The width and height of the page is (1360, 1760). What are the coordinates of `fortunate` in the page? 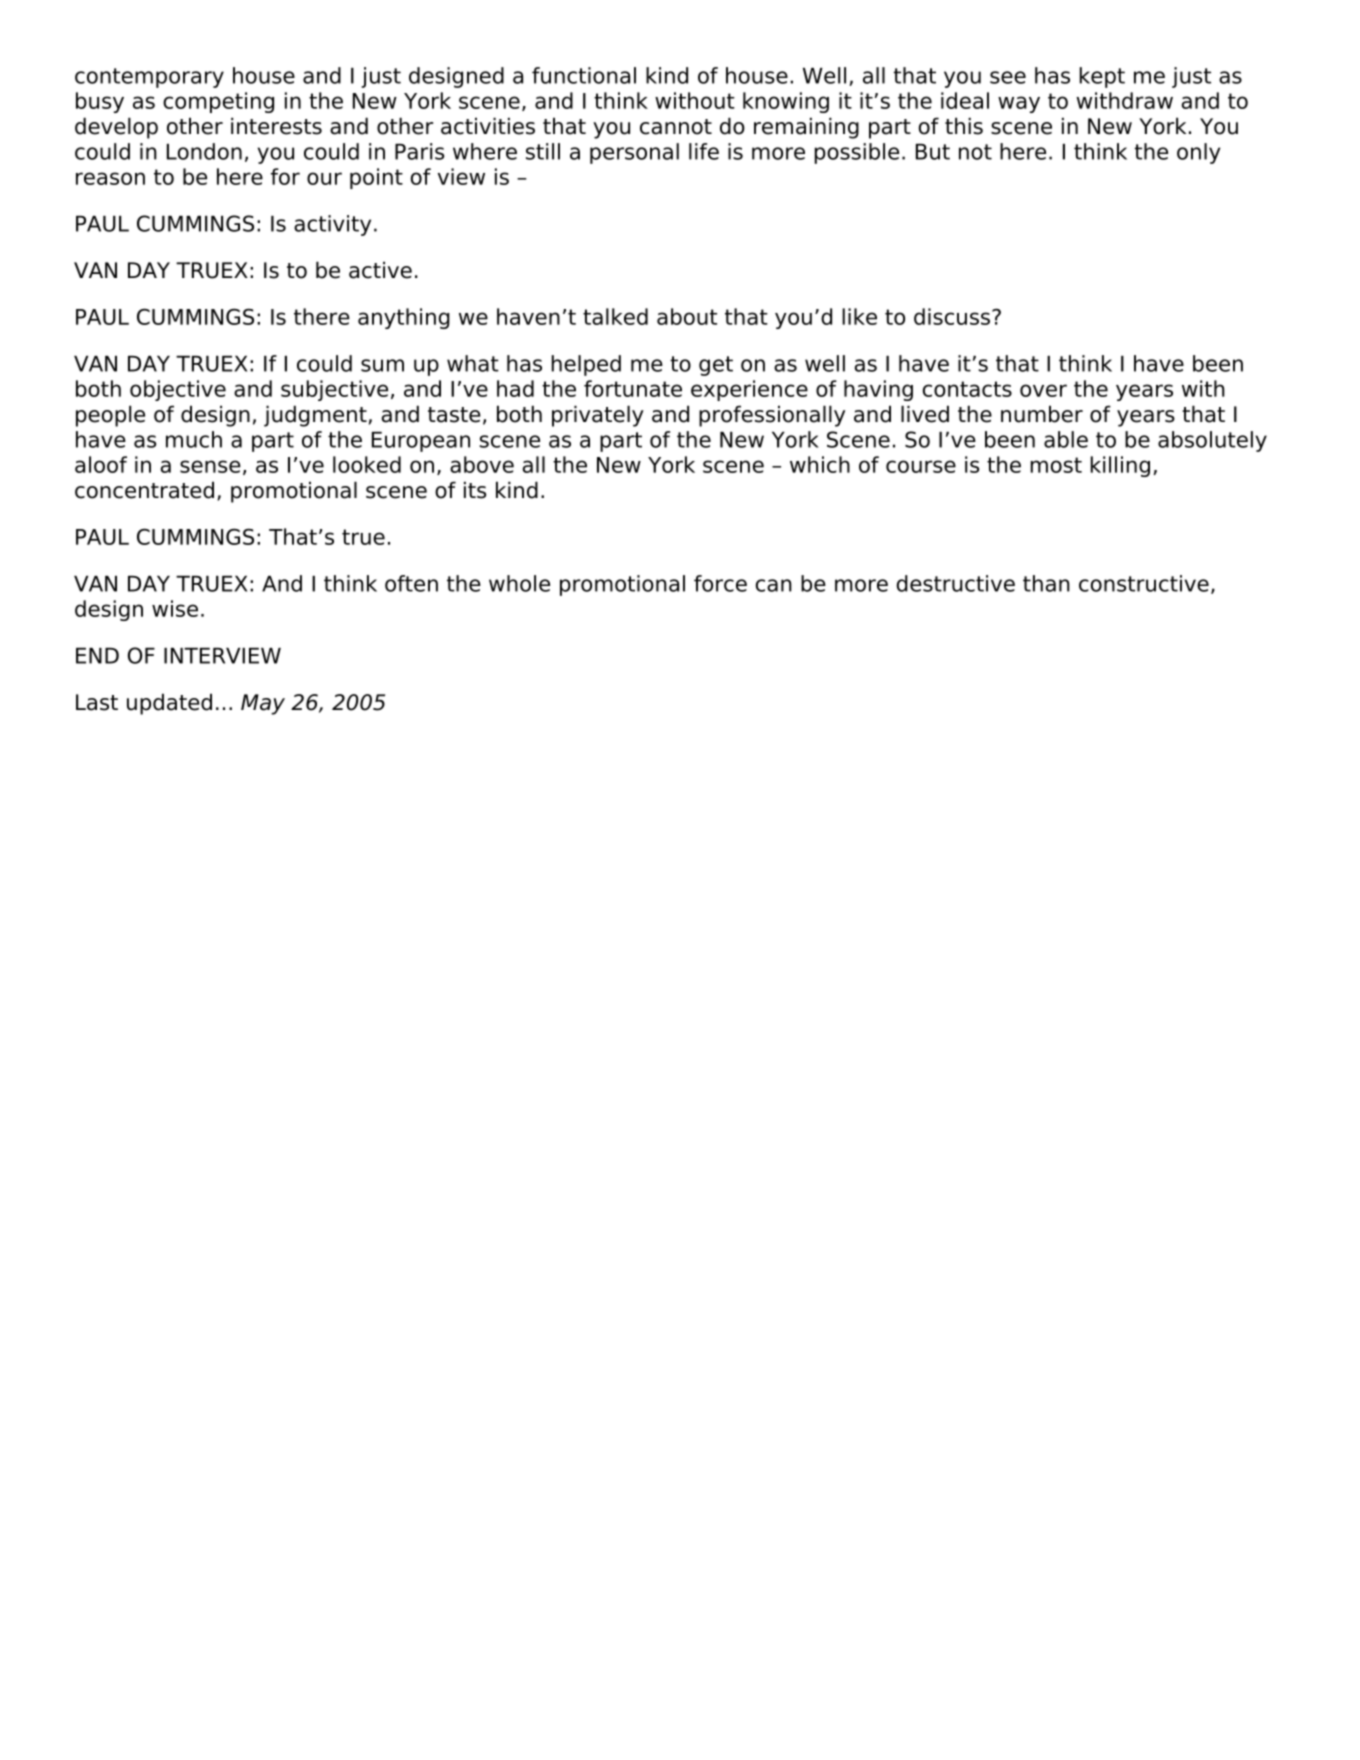 It's located at (633, 388).
